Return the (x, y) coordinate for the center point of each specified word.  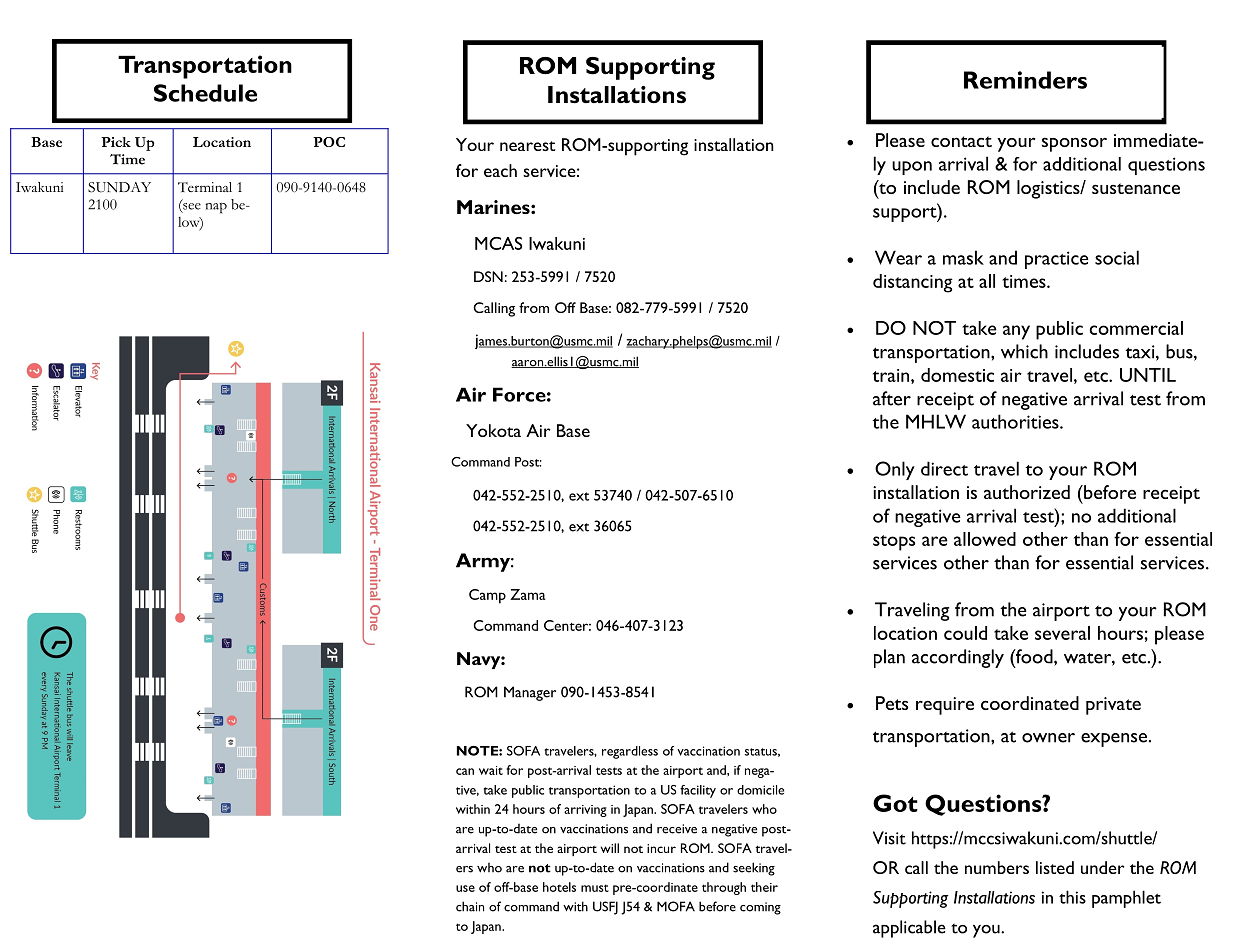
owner (1048, 738)
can (465, 771)
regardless (630, 752)
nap (216, 208)
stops (894, 543)
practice (1057, 260)
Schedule (205, 93)
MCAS (498, 243)
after (892, 398)
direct (944, 468)
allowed (985, 539)
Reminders (1025, 80)
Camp (487, 596)
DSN (488, 276)
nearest (527, 146)
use (465, 888)
